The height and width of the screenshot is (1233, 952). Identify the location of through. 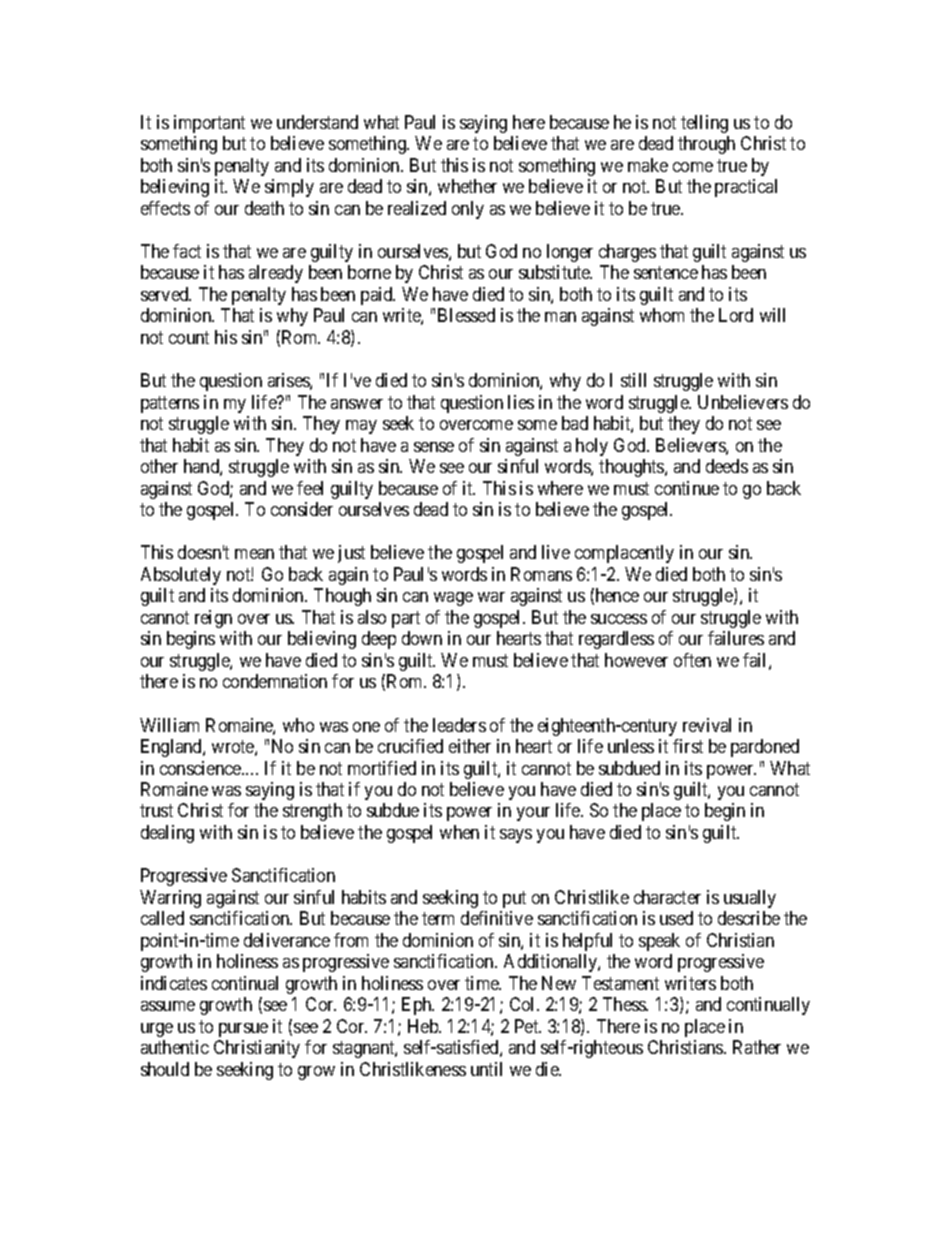
(706, 145).
